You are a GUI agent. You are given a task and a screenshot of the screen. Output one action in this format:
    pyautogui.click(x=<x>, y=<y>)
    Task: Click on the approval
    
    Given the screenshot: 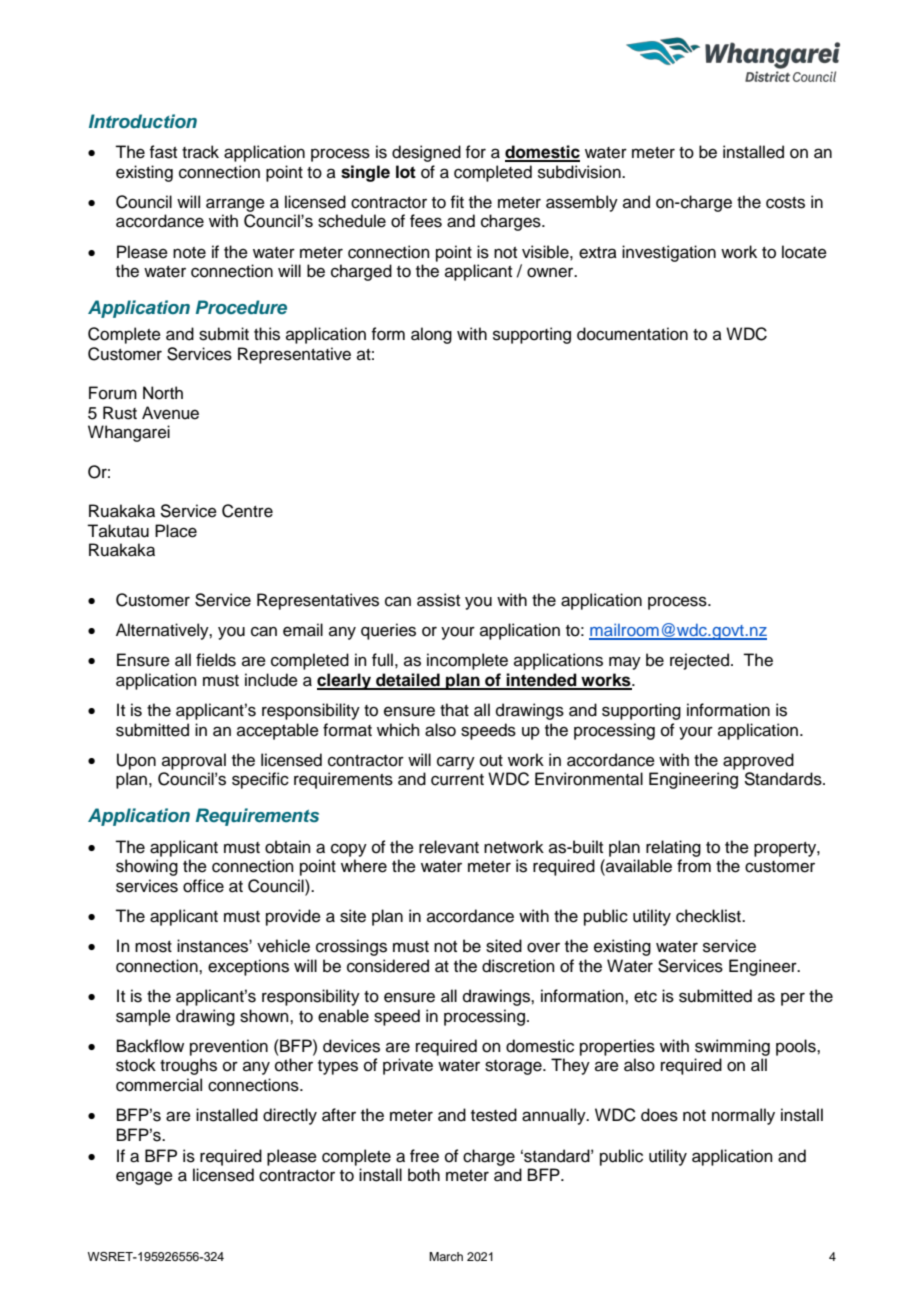 What is the action you would take?
    pyautogui.click(x=194, y=761)
